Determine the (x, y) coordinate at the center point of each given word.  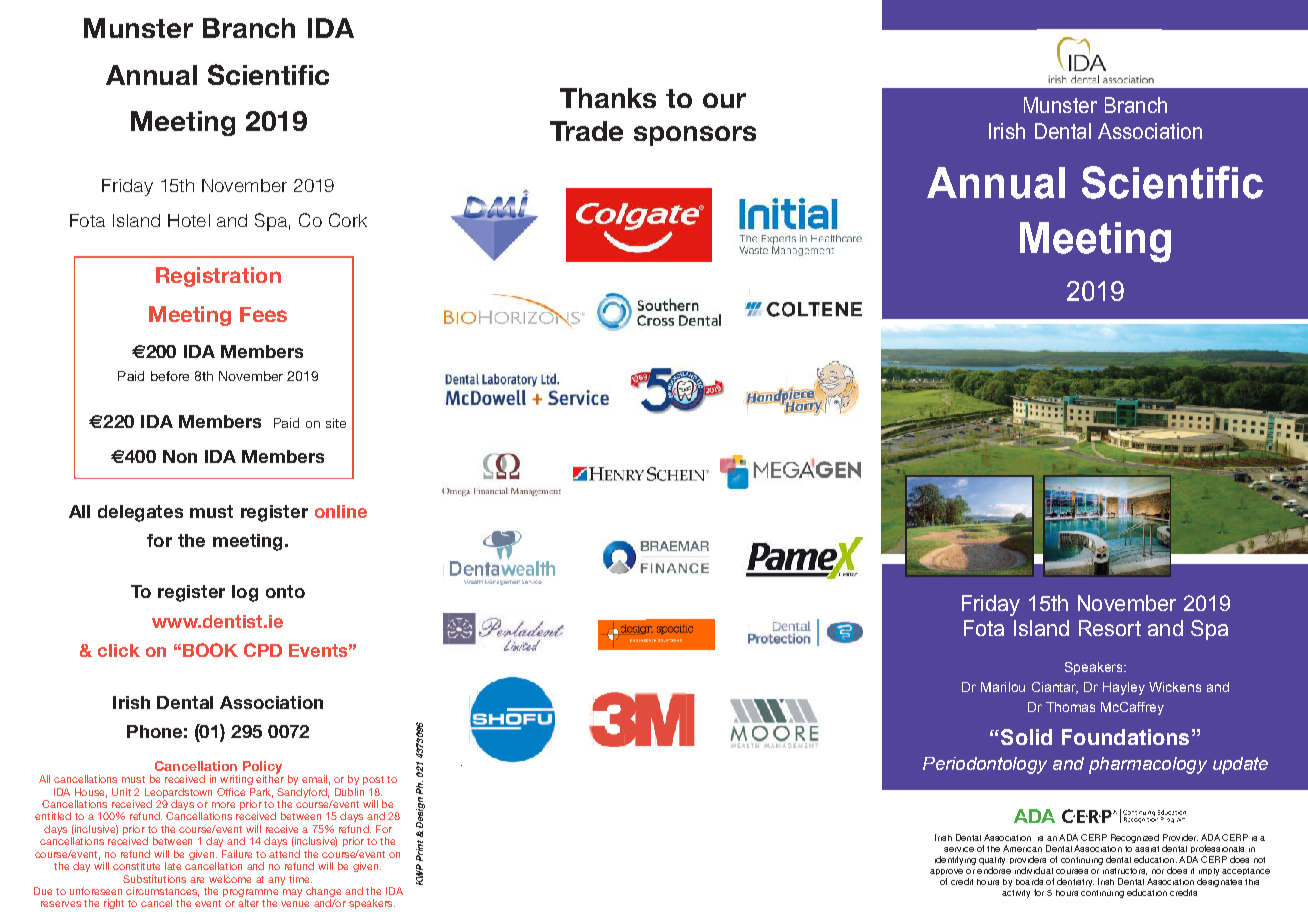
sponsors (695, 136)
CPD (263, 650)
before (170, 376)
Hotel (189, 220)
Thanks (608, 98)
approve (946, 872)
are (197, 880)
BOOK (210, 650)
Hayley (1124, 688)
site (336, 423)
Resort (1110, 628)
